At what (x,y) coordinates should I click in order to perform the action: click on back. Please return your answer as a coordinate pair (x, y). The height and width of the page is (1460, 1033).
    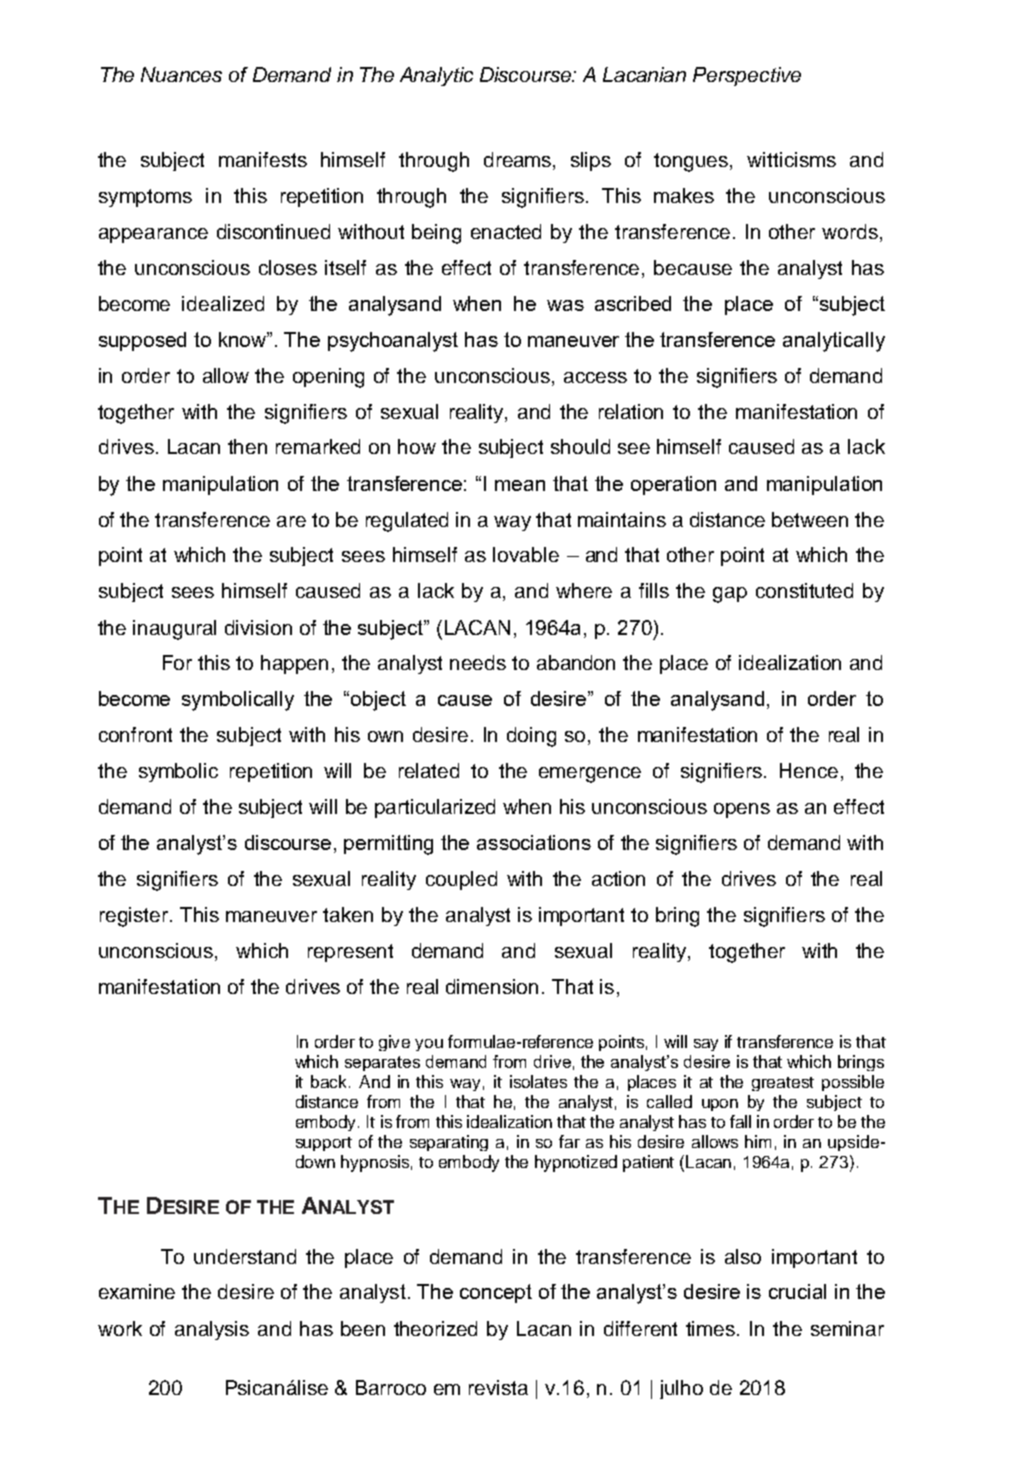
    Looking at the image, I should click on (330, 1081).
